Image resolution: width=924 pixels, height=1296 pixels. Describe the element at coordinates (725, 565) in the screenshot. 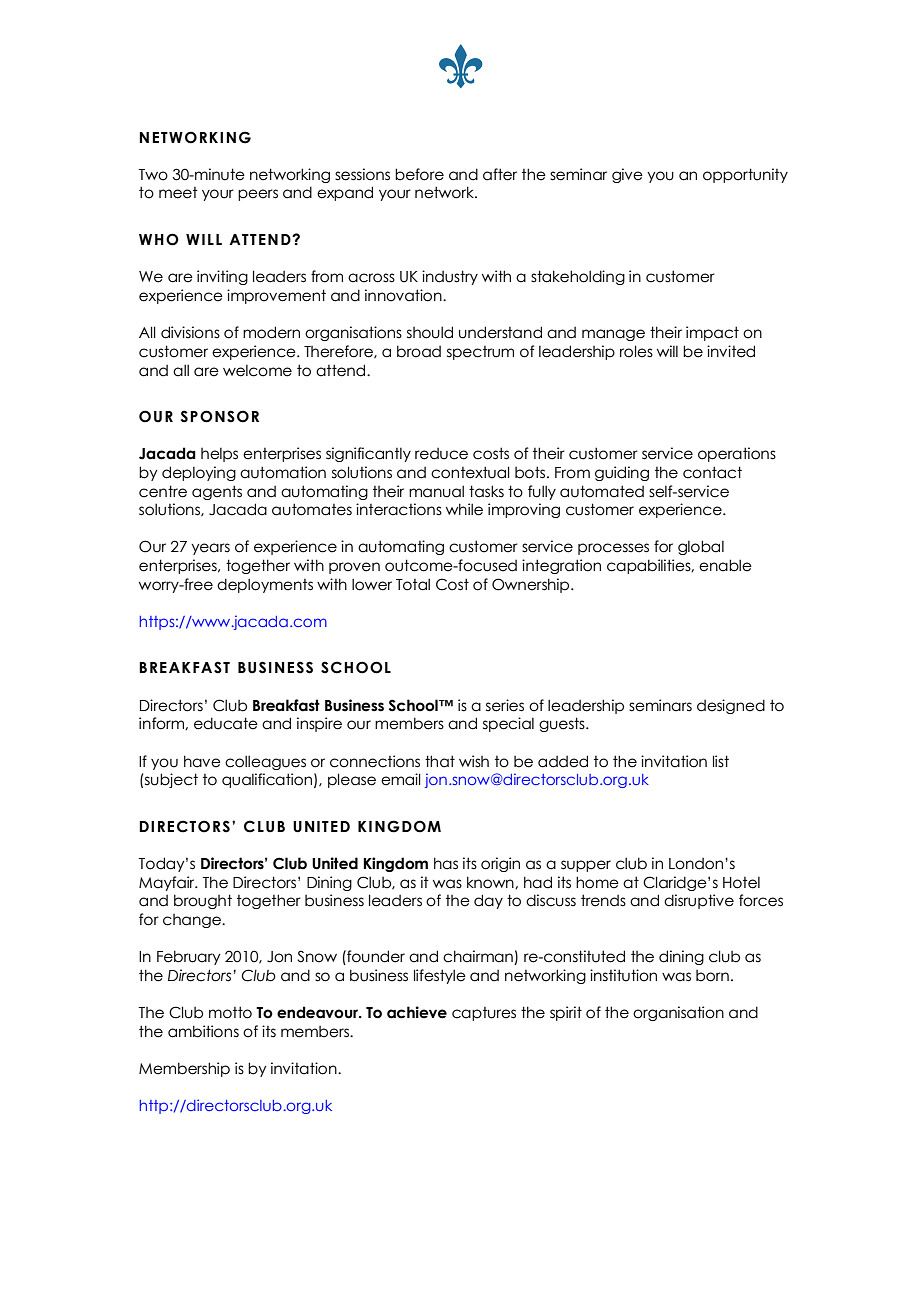

I see `enable` at that location.
